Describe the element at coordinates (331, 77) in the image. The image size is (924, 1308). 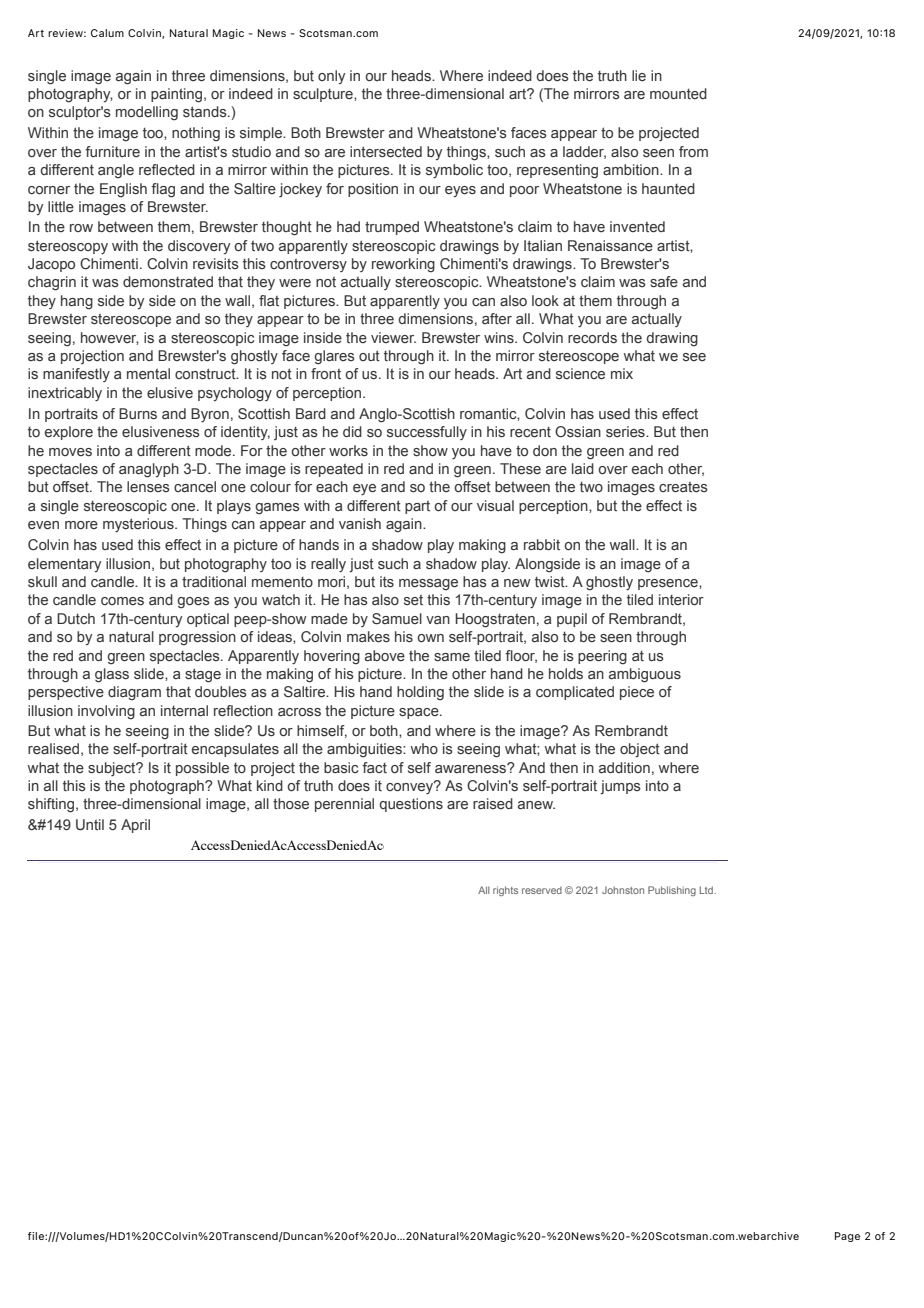
I see `only` at that location.
